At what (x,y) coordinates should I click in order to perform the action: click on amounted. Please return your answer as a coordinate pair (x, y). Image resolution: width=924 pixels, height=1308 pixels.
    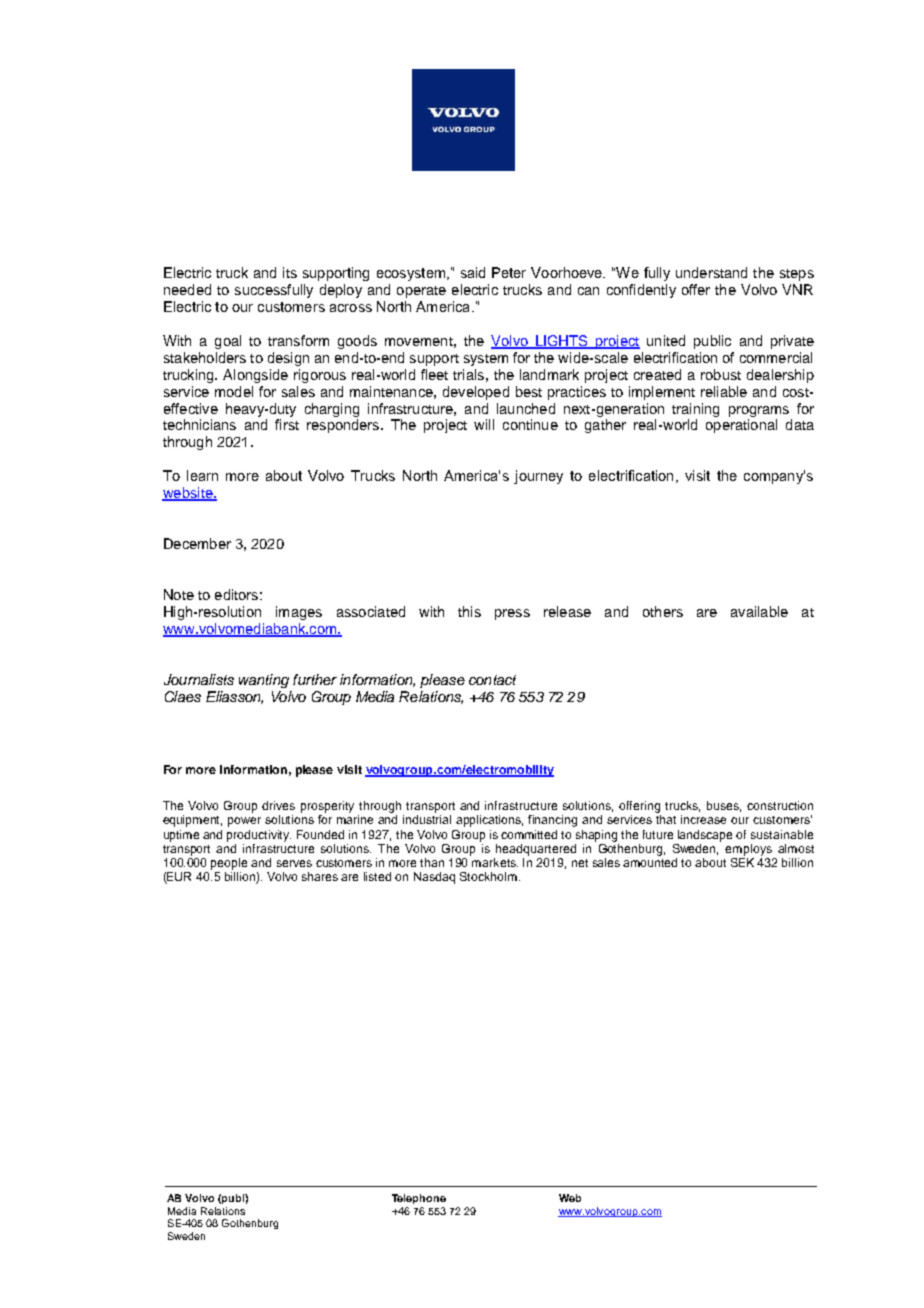
    Looking at the image, I should click on (650, 862).
